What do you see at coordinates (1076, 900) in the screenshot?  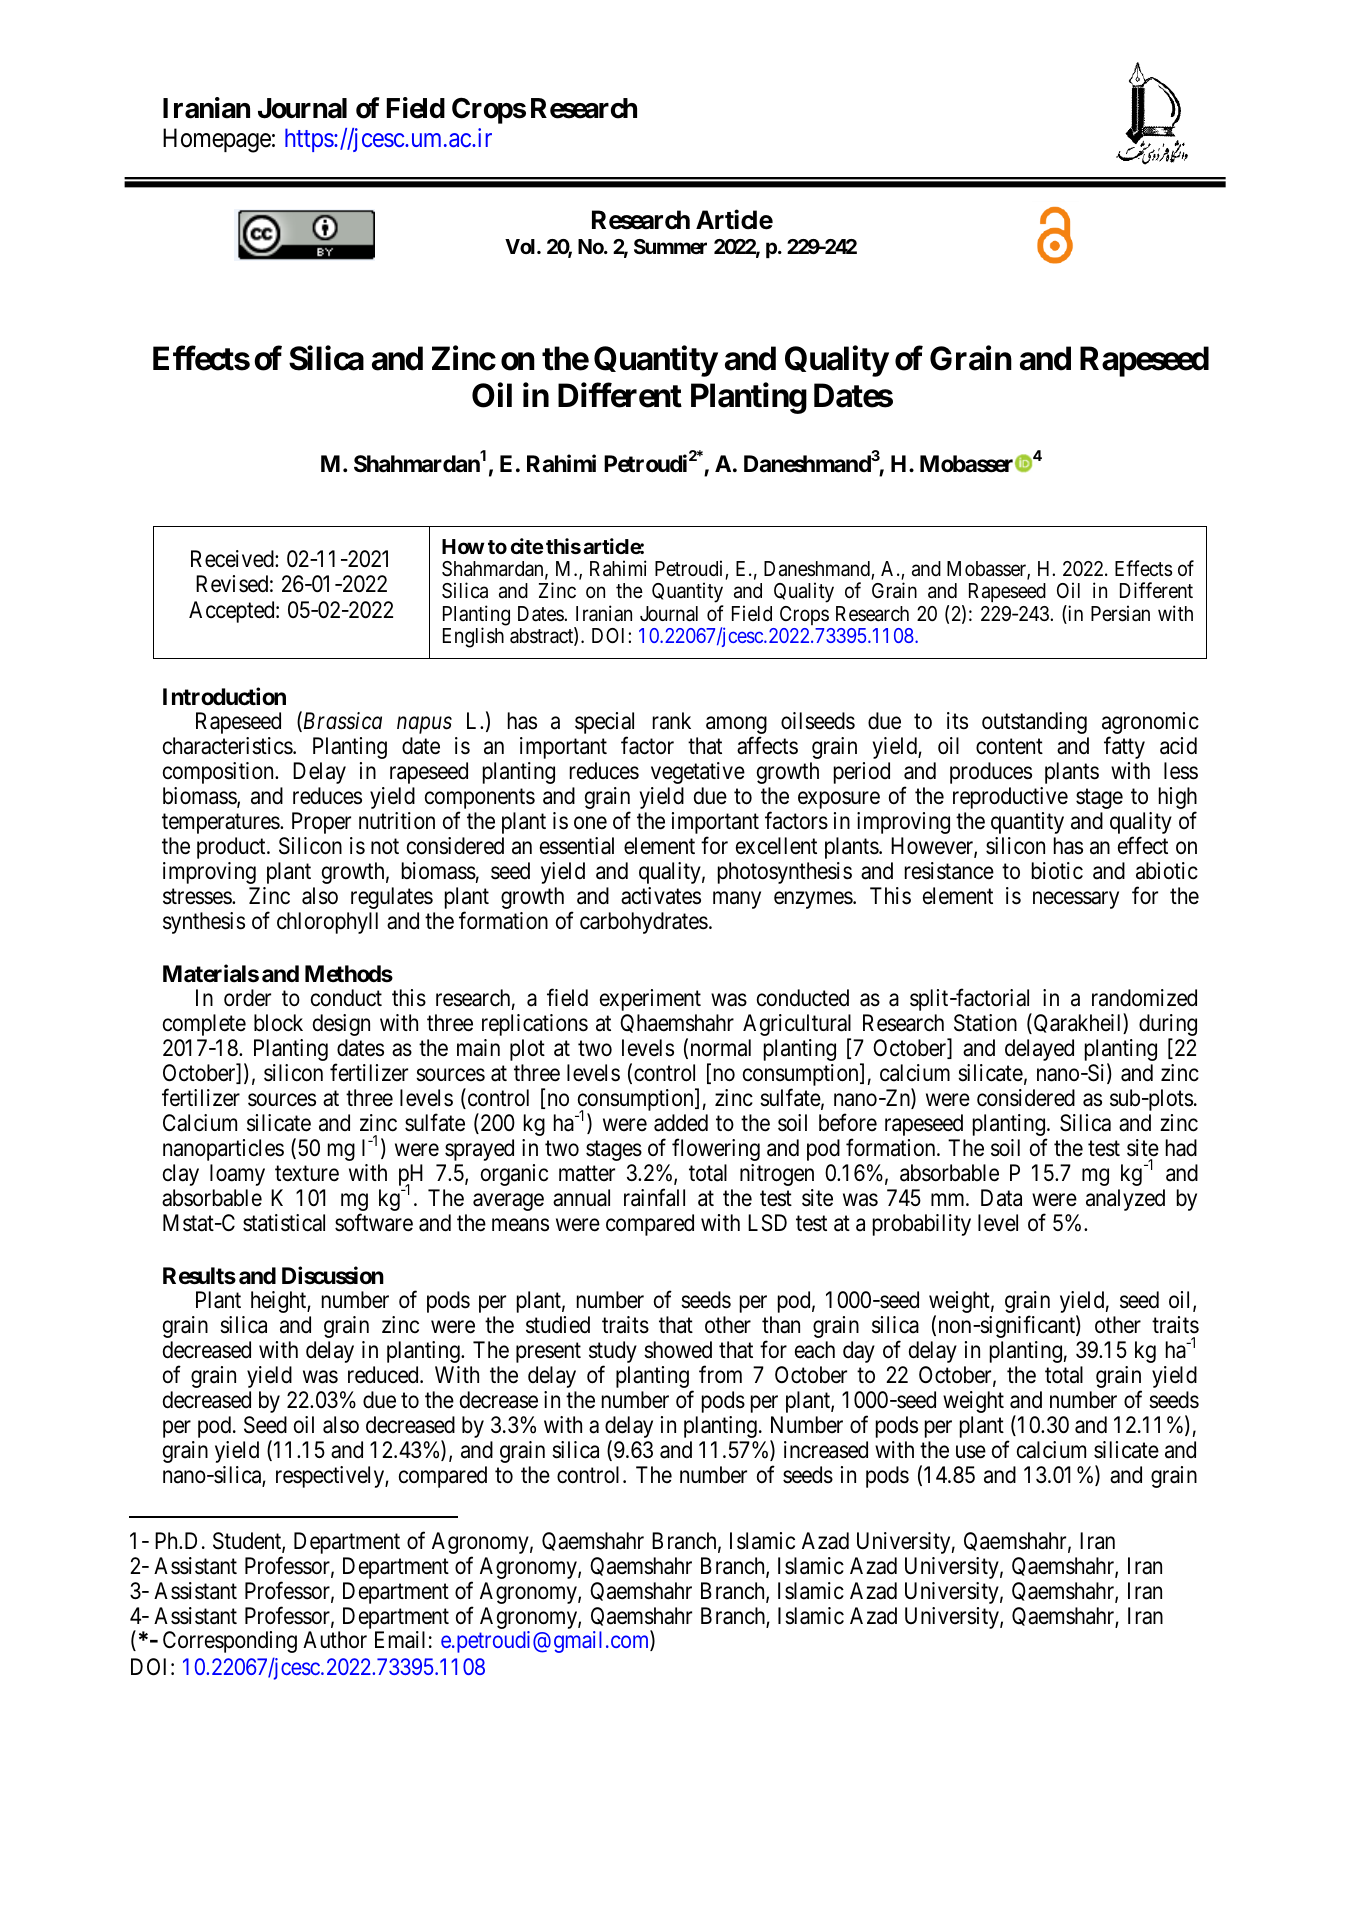 I see `necessary` at bounding box center [1076, 900].
